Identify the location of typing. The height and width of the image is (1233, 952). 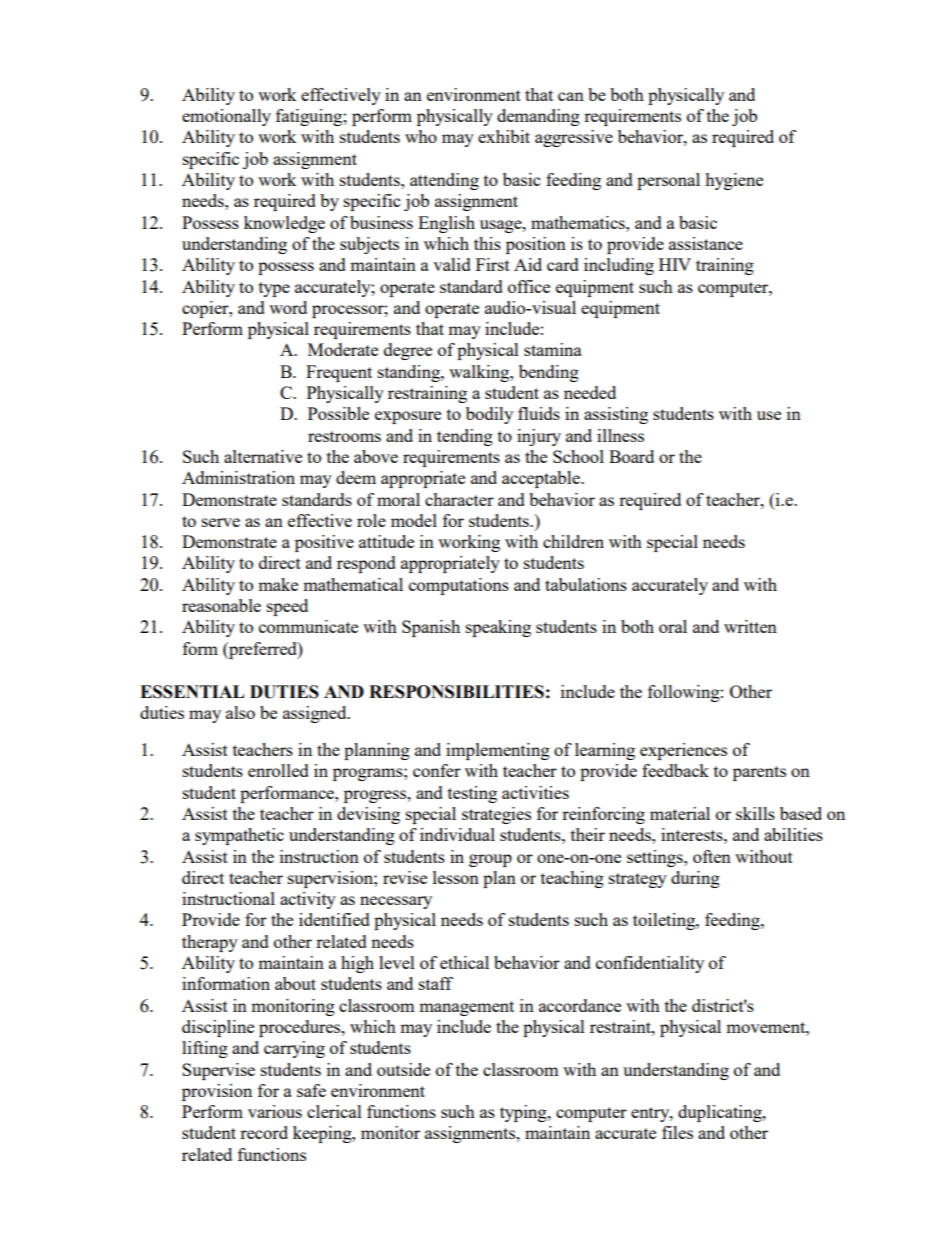
(524, 1113).
